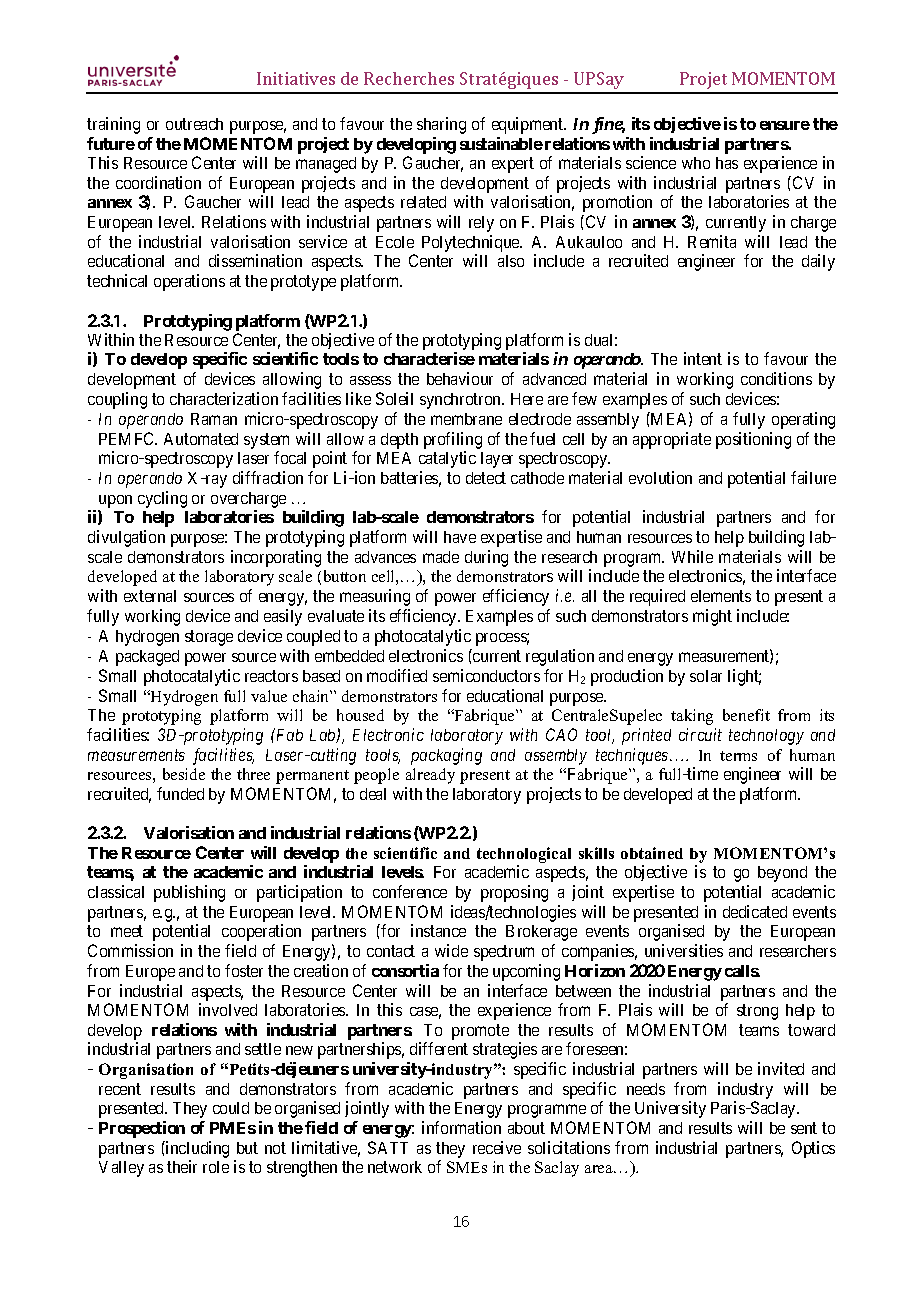 This screenshot has width=924, height=1308. Describe the element at coordinates (194, 124) in the screenshot. I see `outreach` at that location.
